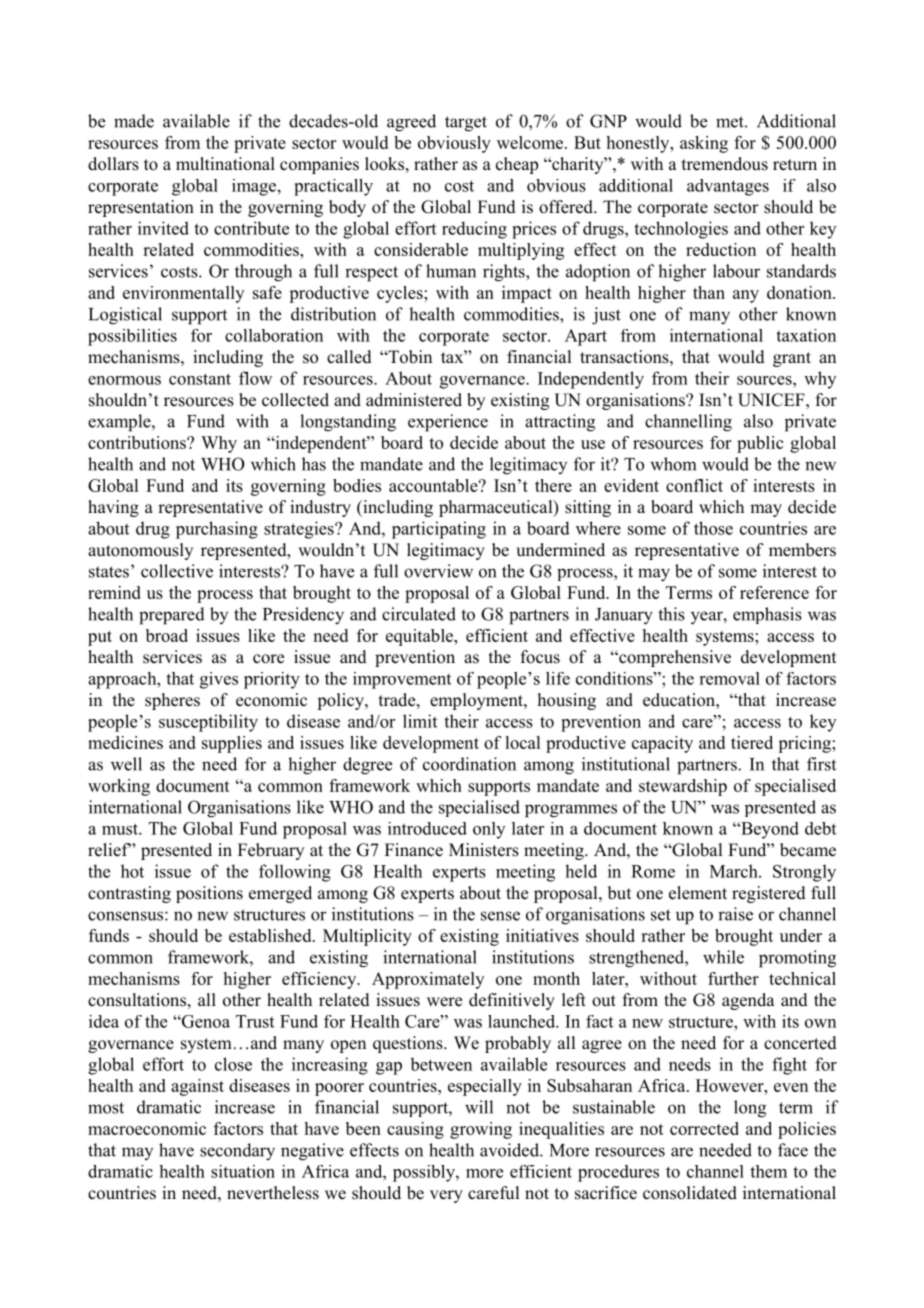  What do you see at coordinates (760, 444) in the image?
I see `public` at bounding box center [760, 444].
